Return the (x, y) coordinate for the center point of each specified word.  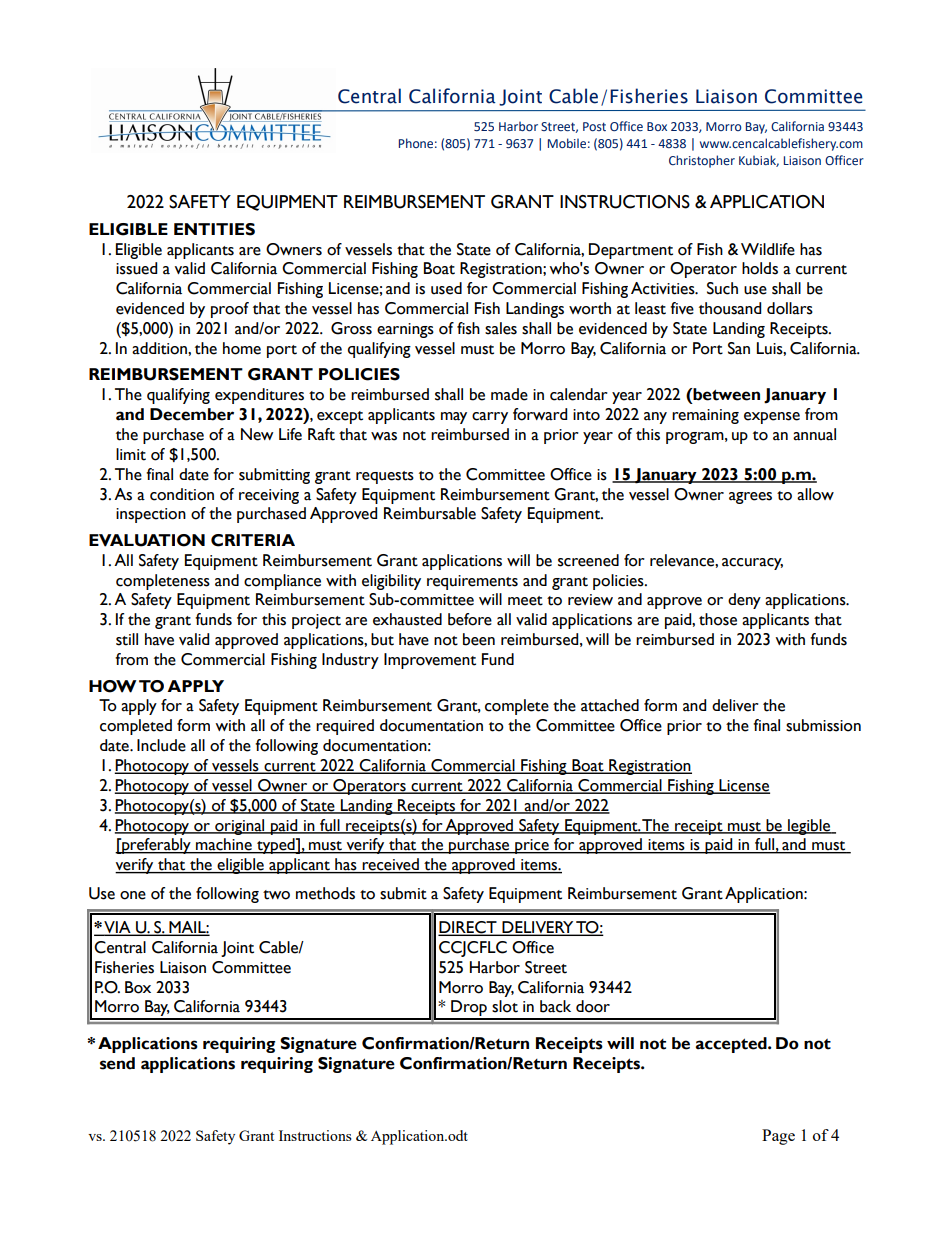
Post (594, 126)
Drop (469, 1009)
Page (778, 1137)
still (127, 639)
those (718, 619)
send (117, 1063)
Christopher (702, 161)
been (479, 639)
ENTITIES (214, 229)
